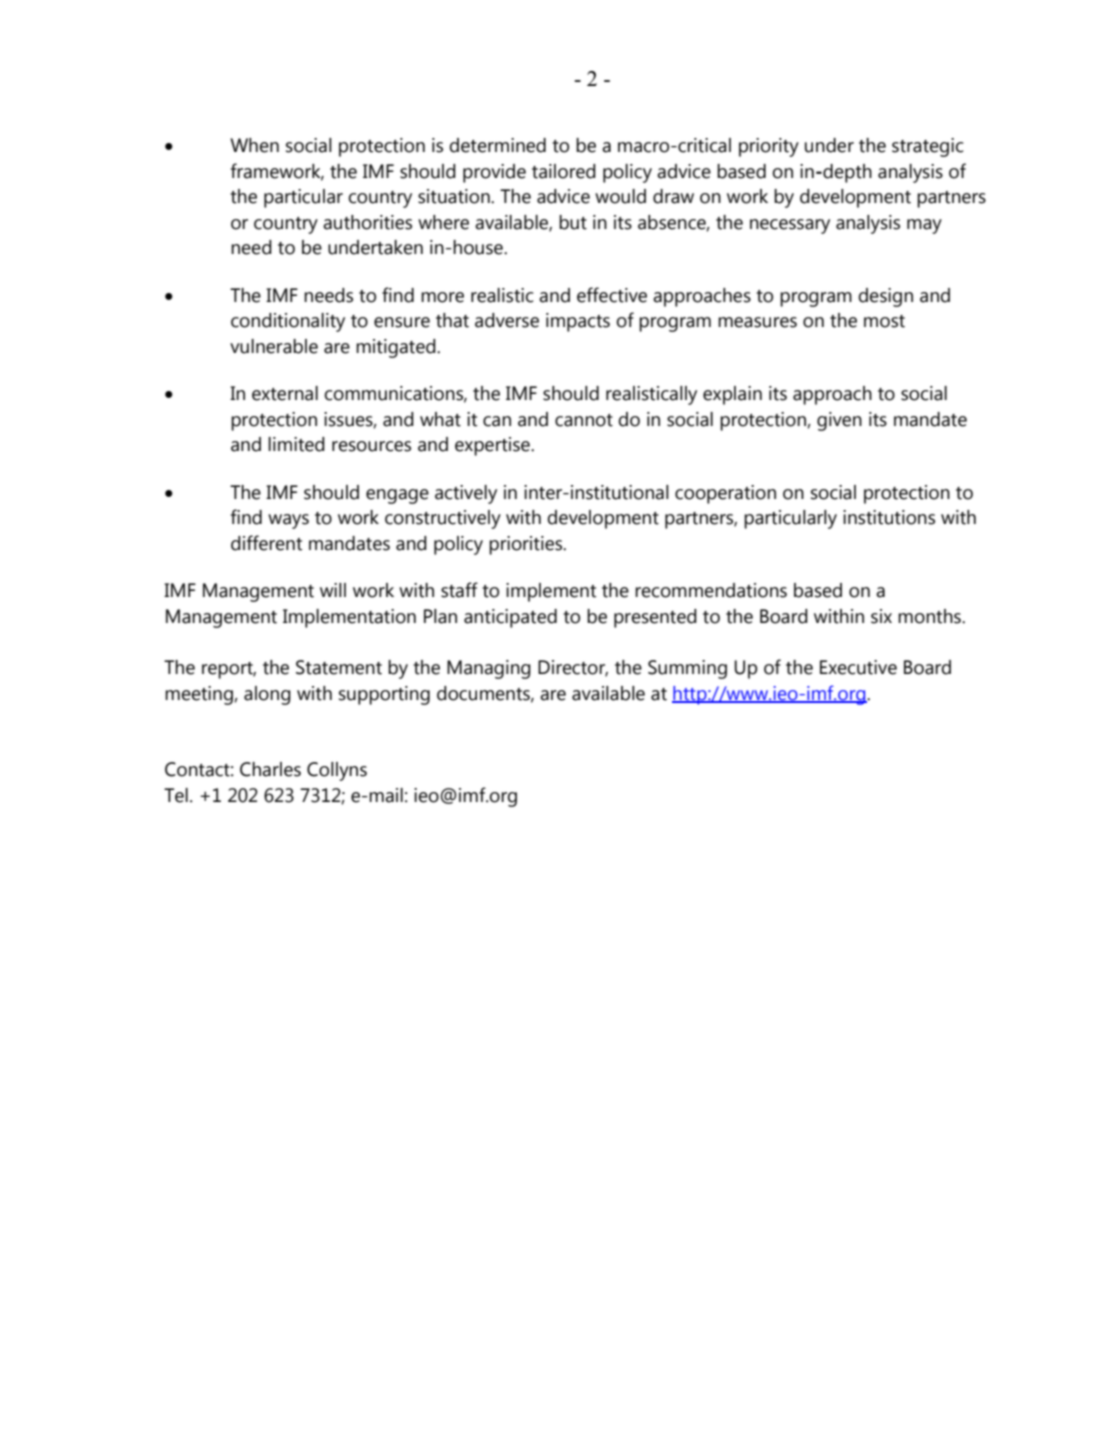 This image has width=1119, height=1448. What do you see at coordinates (527, 545) in the image?
I see `priorities` at bounding box center [527, 545].
